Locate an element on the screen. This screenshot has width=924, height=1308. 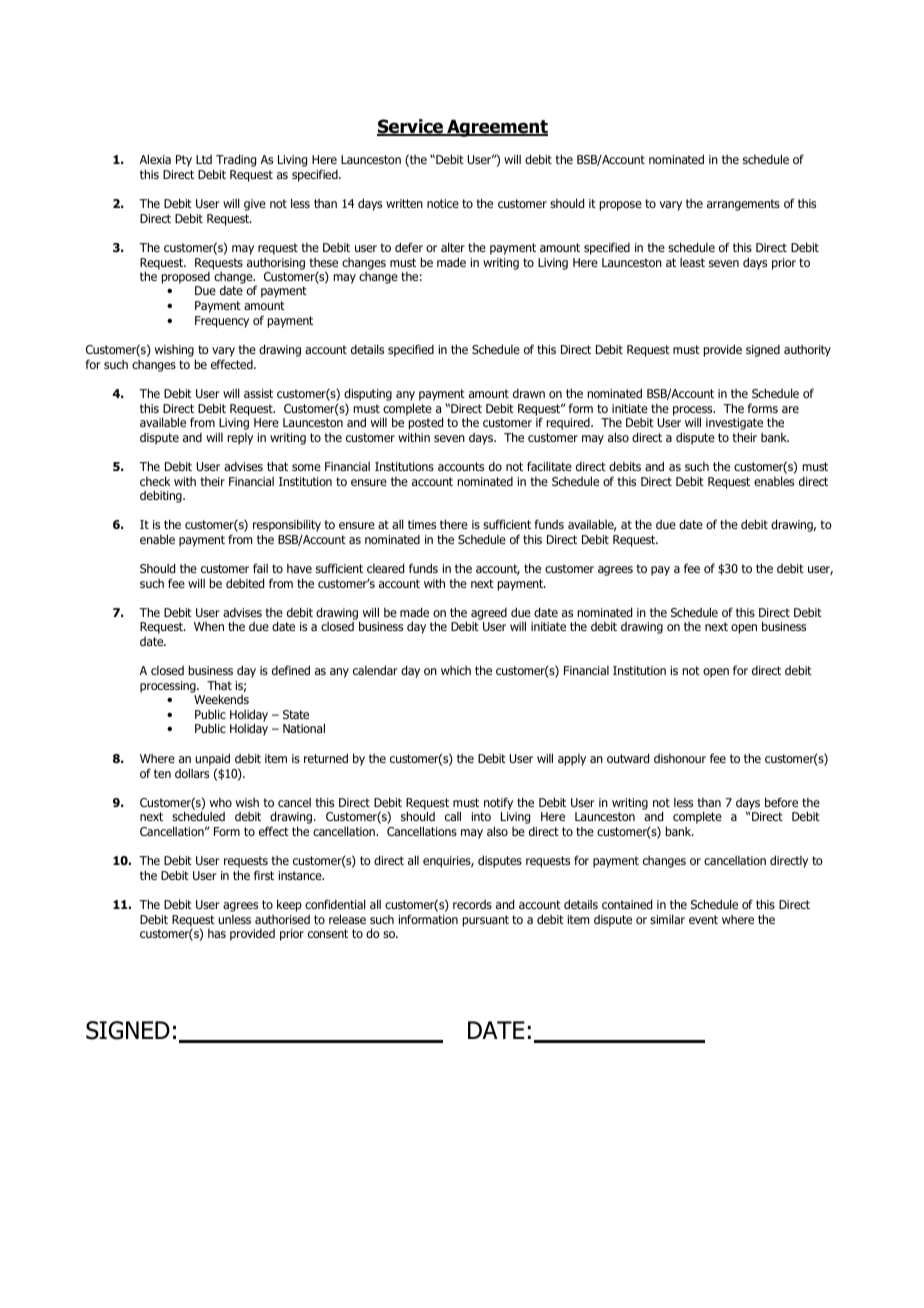
records is located at coordinates (472, 904).
